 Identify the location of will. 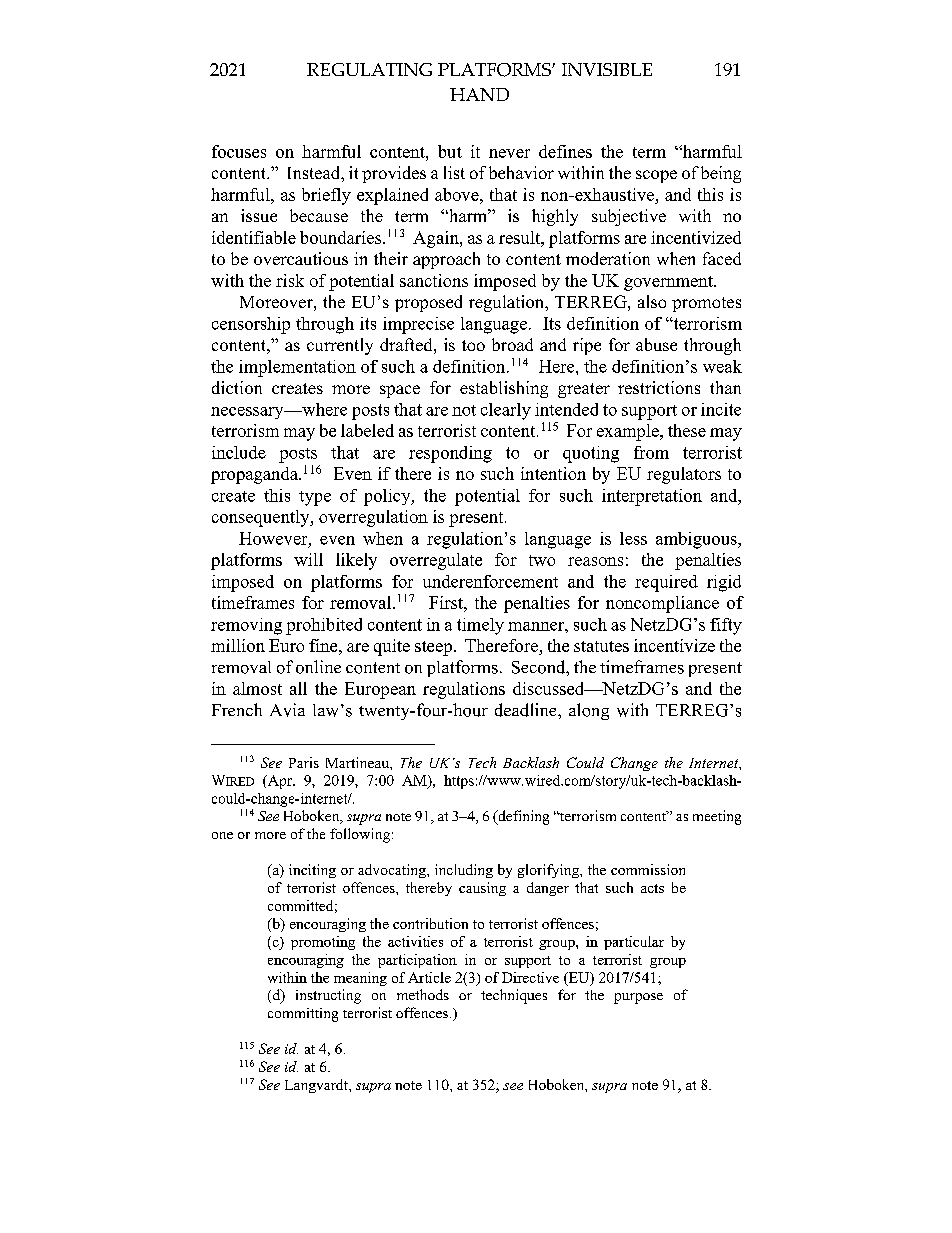
(308, 559).
